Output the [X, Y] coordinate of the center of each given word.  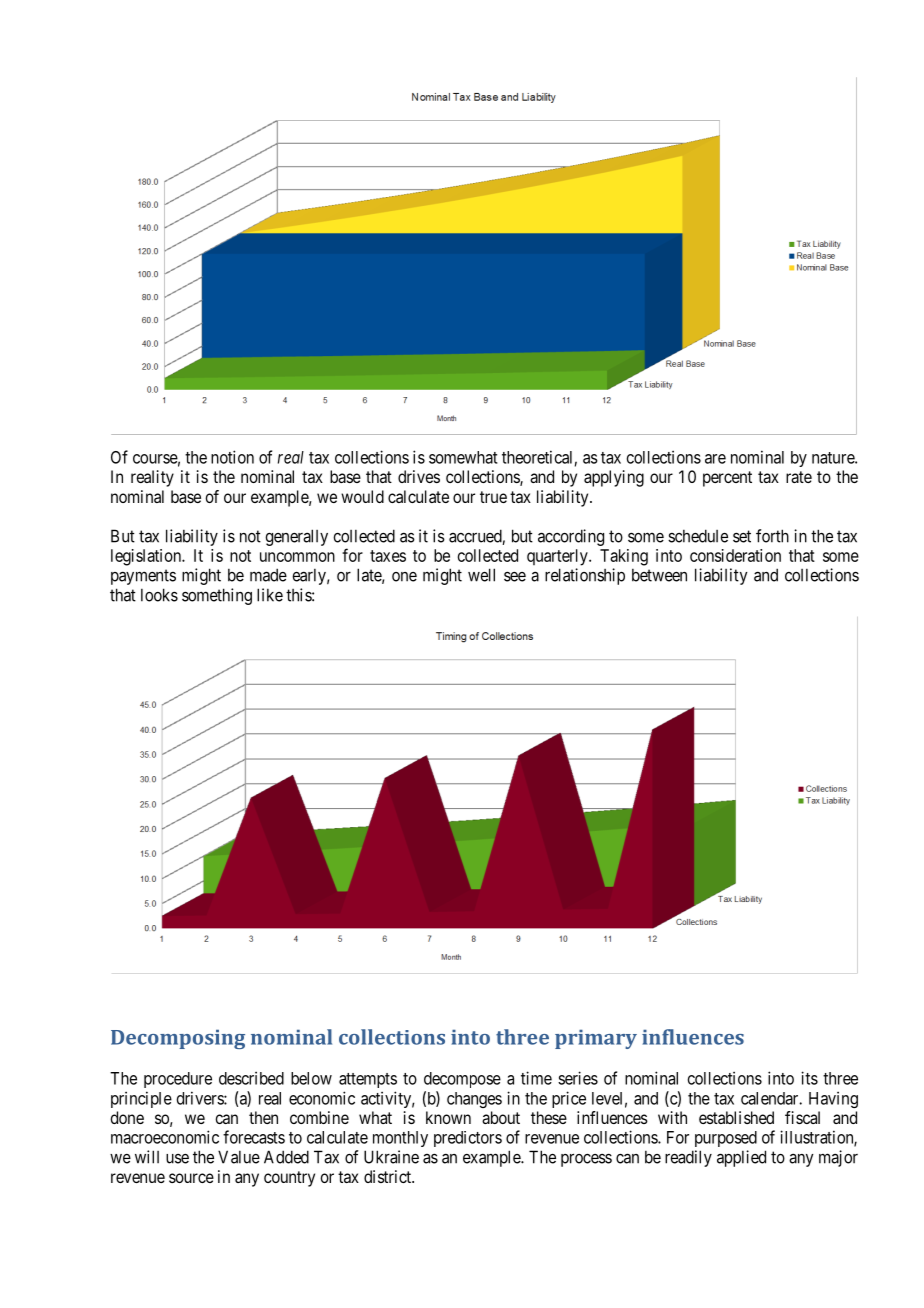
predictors [468, 1139]
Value [239, 1157]
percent [727, 479]
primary [596, 1039]
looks [159, 595]
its [809, 1078]
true [493, 497]
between [659, 575]
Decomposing [178, 1039]
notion [232, 457]
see [515, 576]
